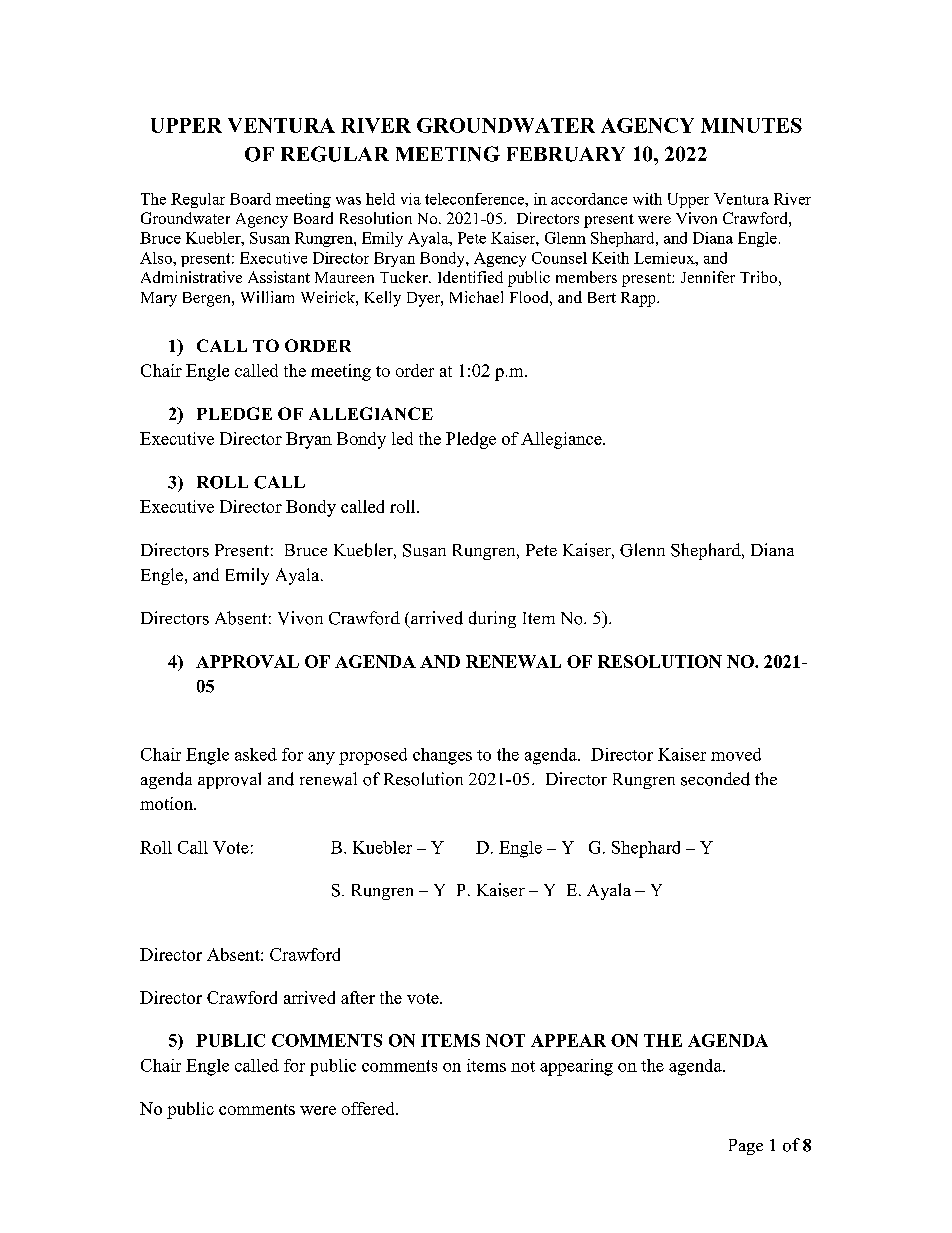  What do you see at coordinates (369, 1108) in the screenshot?
I see `offered` at bounding box center [369, 1108].
